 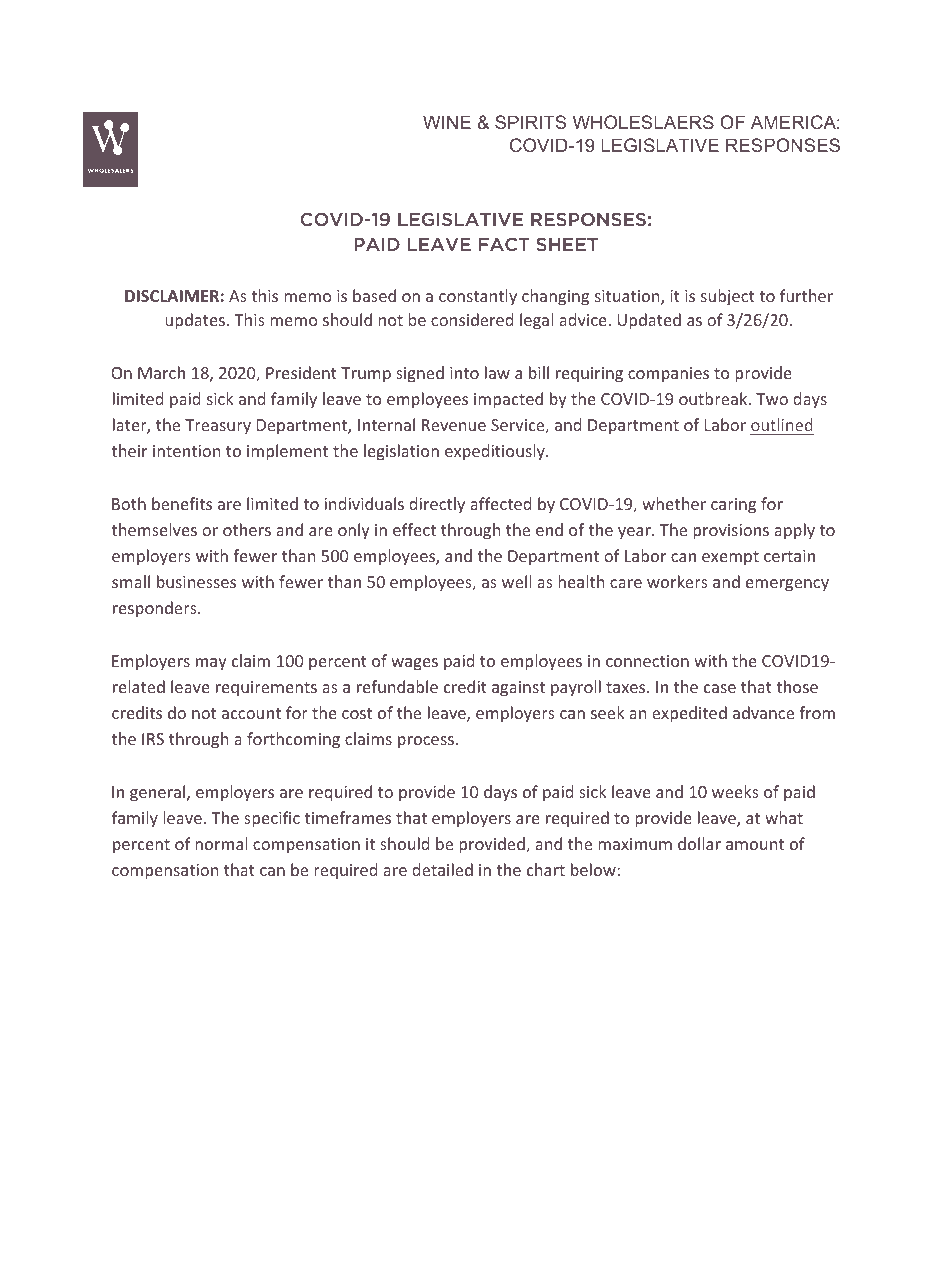 I want to click on amount, so click(x=755, y=844).
